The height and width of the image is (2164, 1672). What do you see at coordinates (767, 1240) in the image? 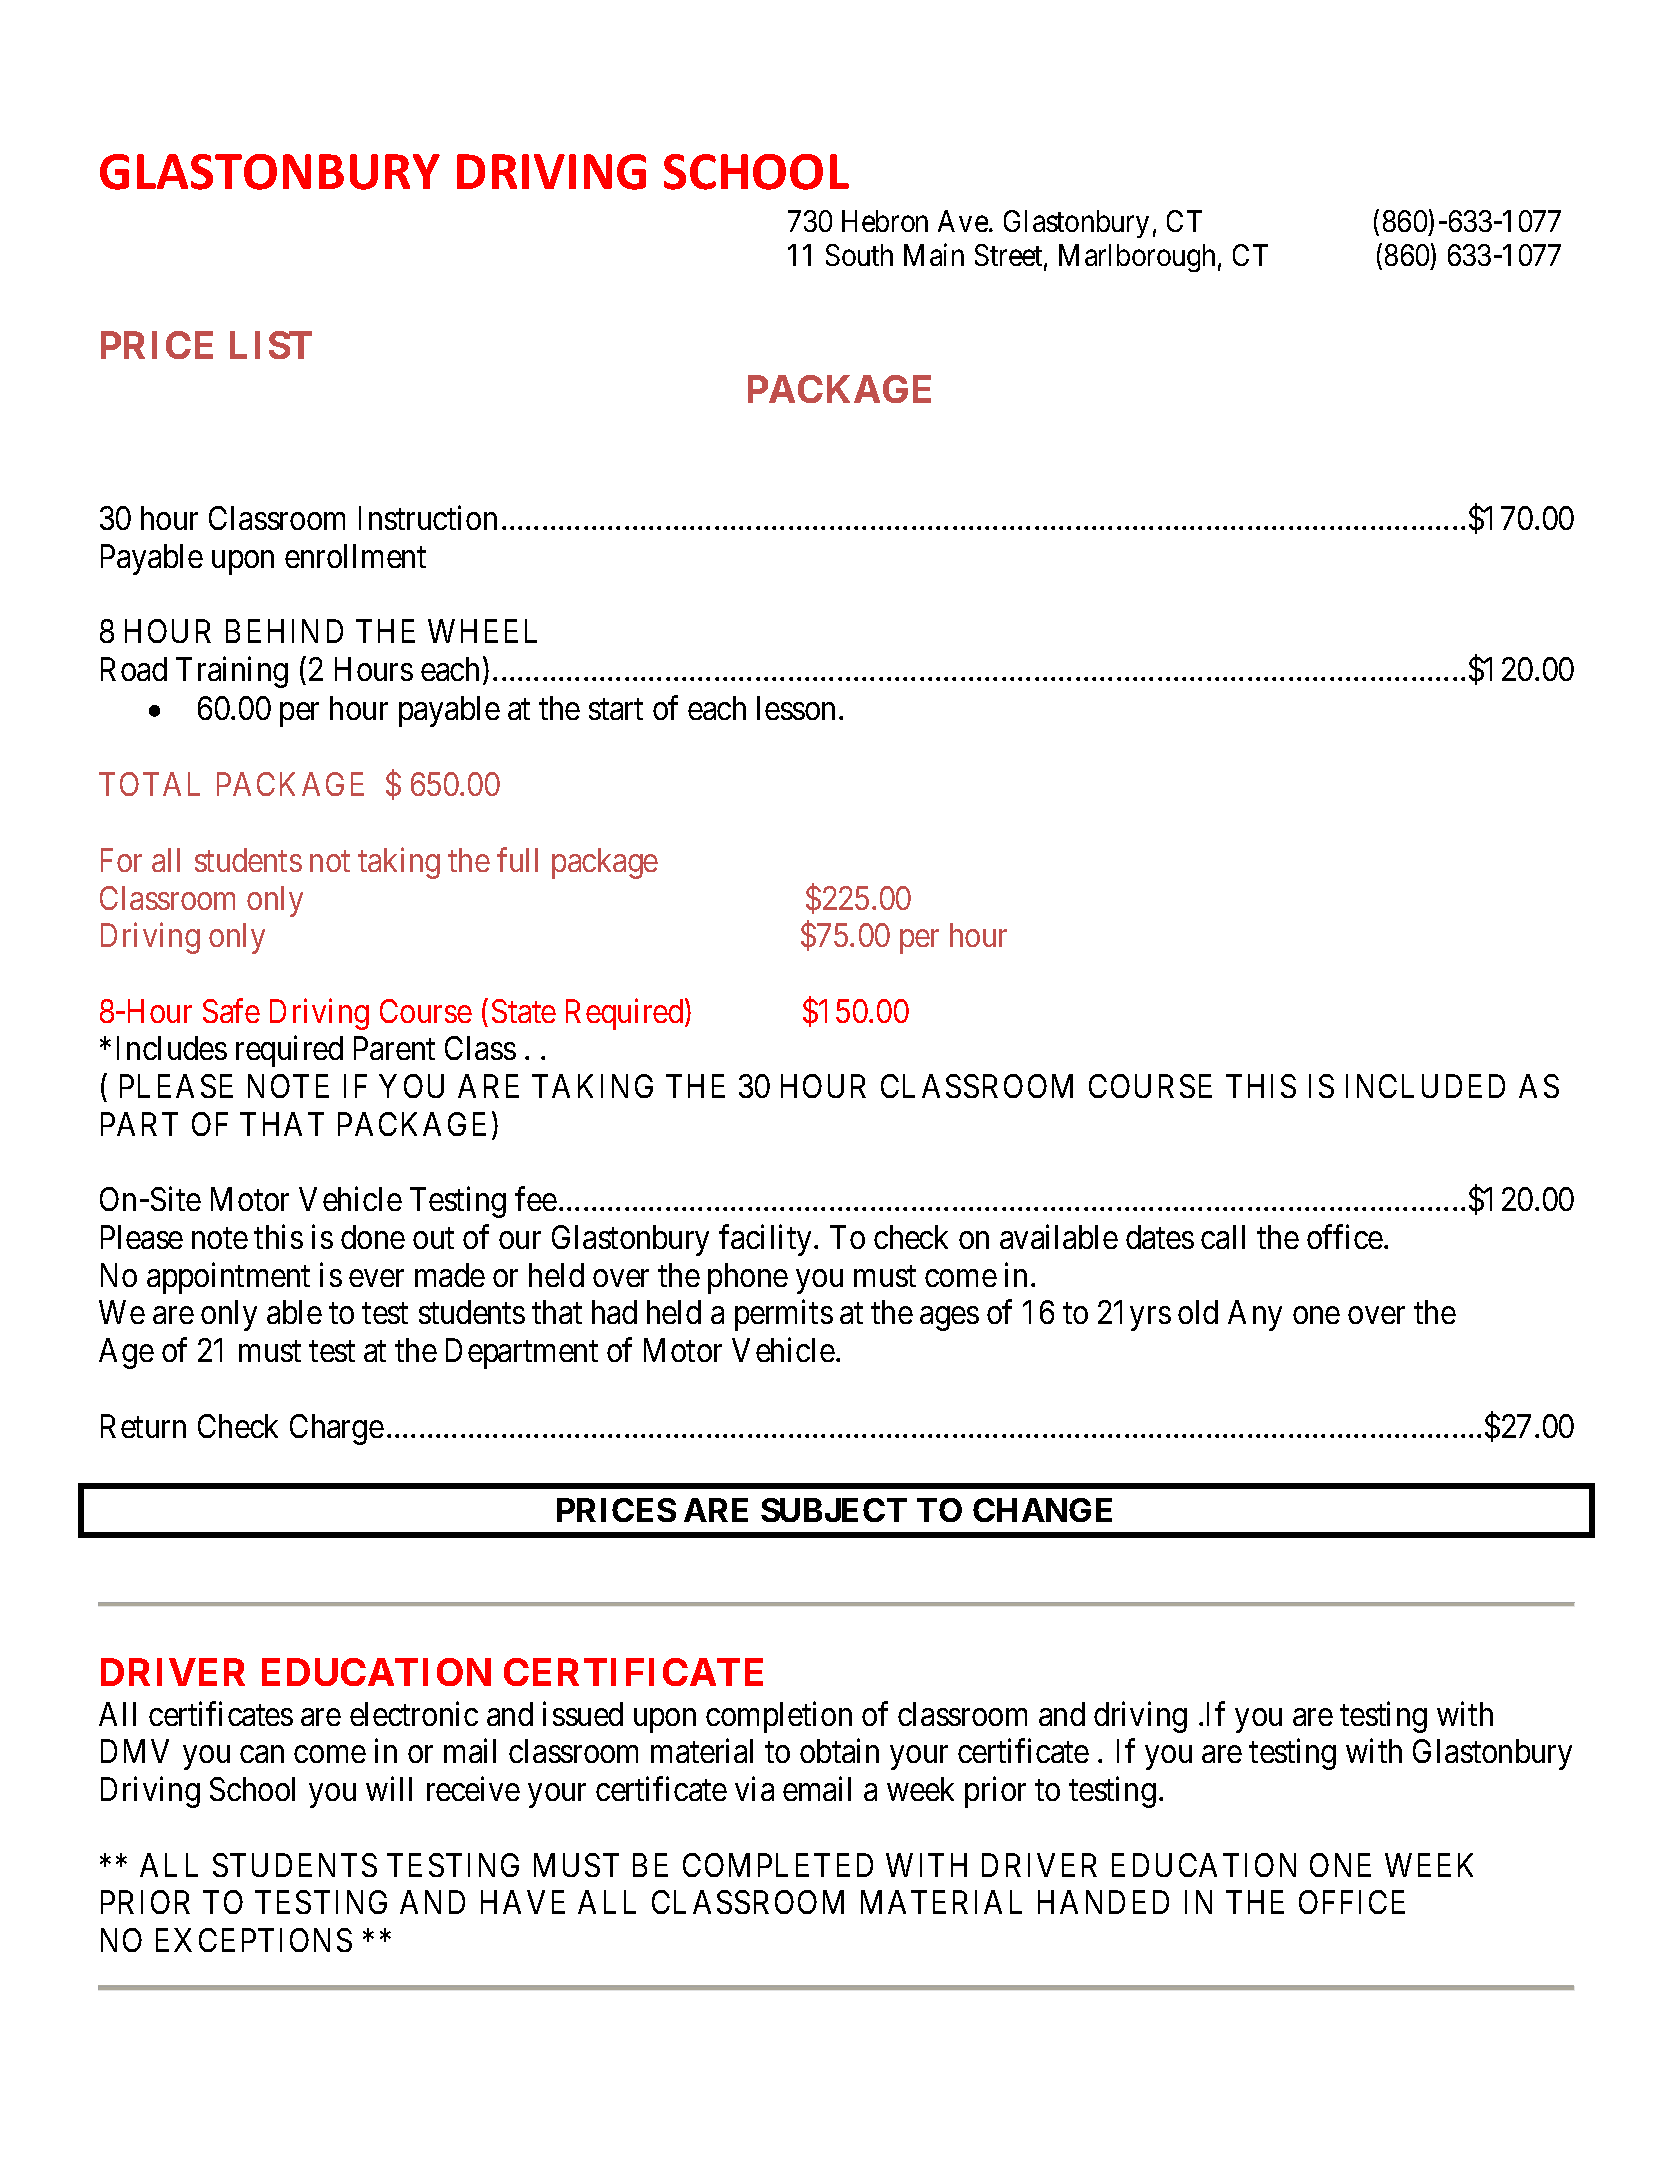
I see `facility` at bounding box center [767, 1240].
